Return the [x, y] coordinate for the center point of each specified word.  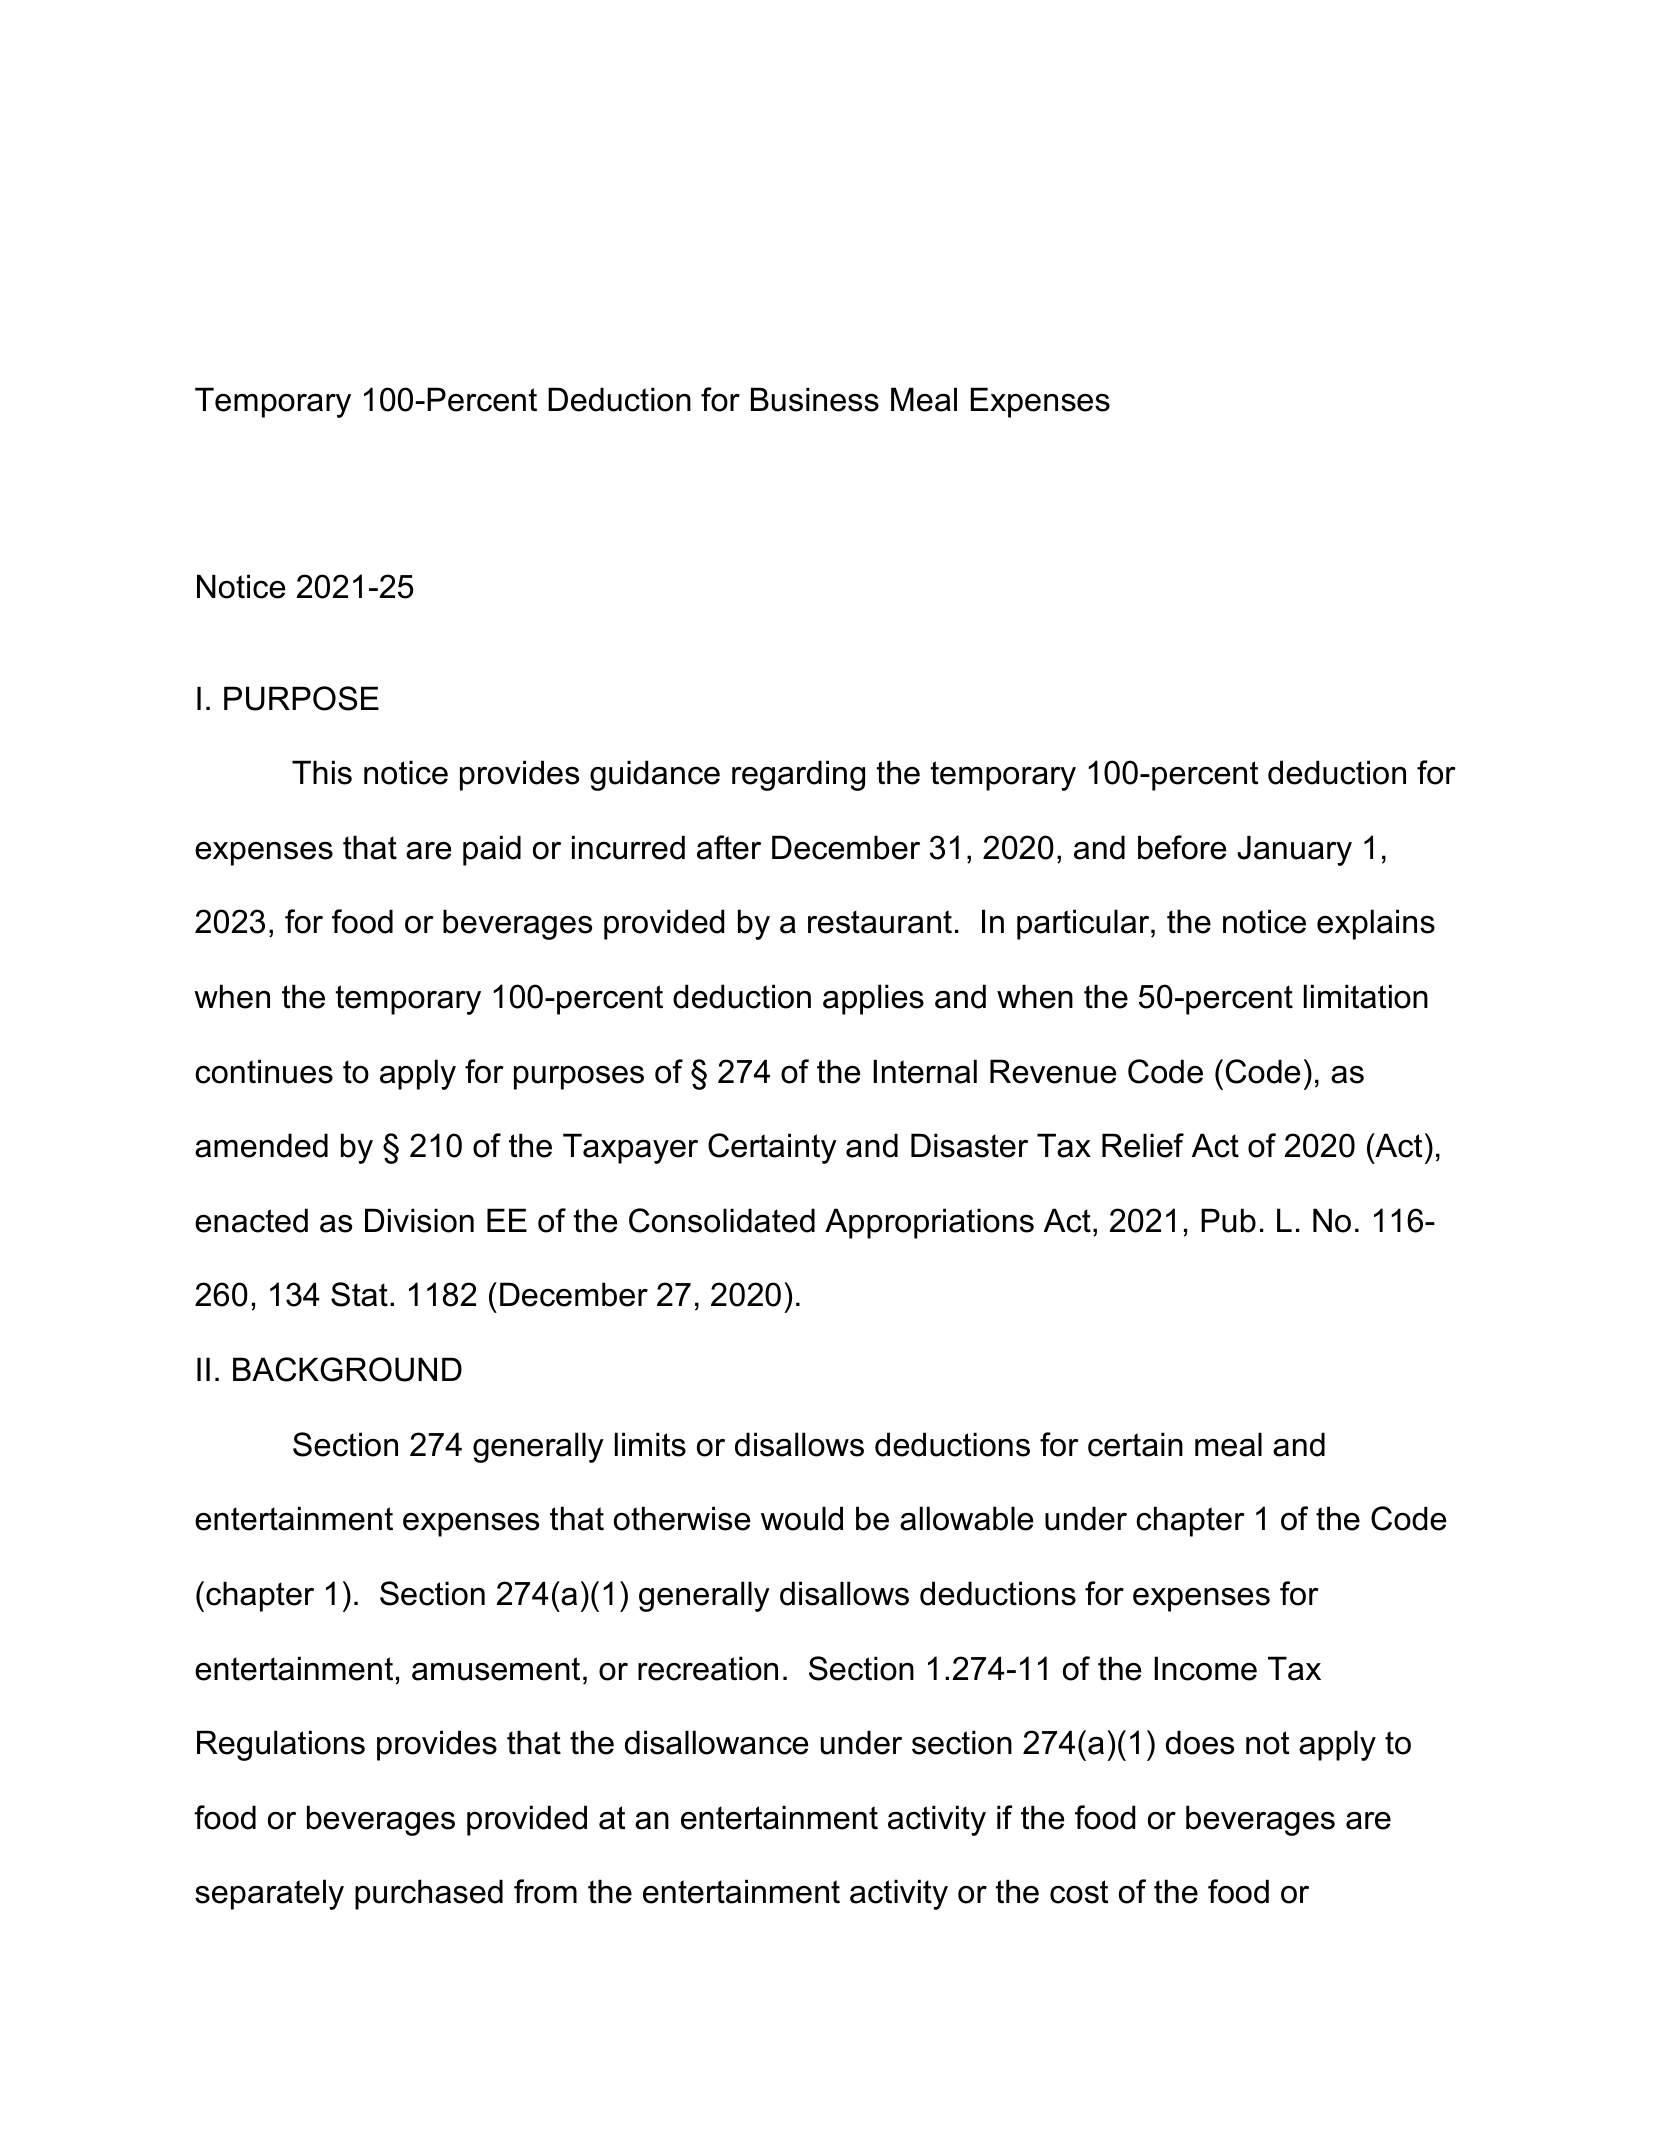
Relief [1143, 1145]
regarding [798, 775]
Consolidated [722, 1220]
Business [815, 399]
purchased [429, 1894]
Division [419, 1220]
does [1200, 1742]
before [1182, 847]
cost [1079, 1892]
